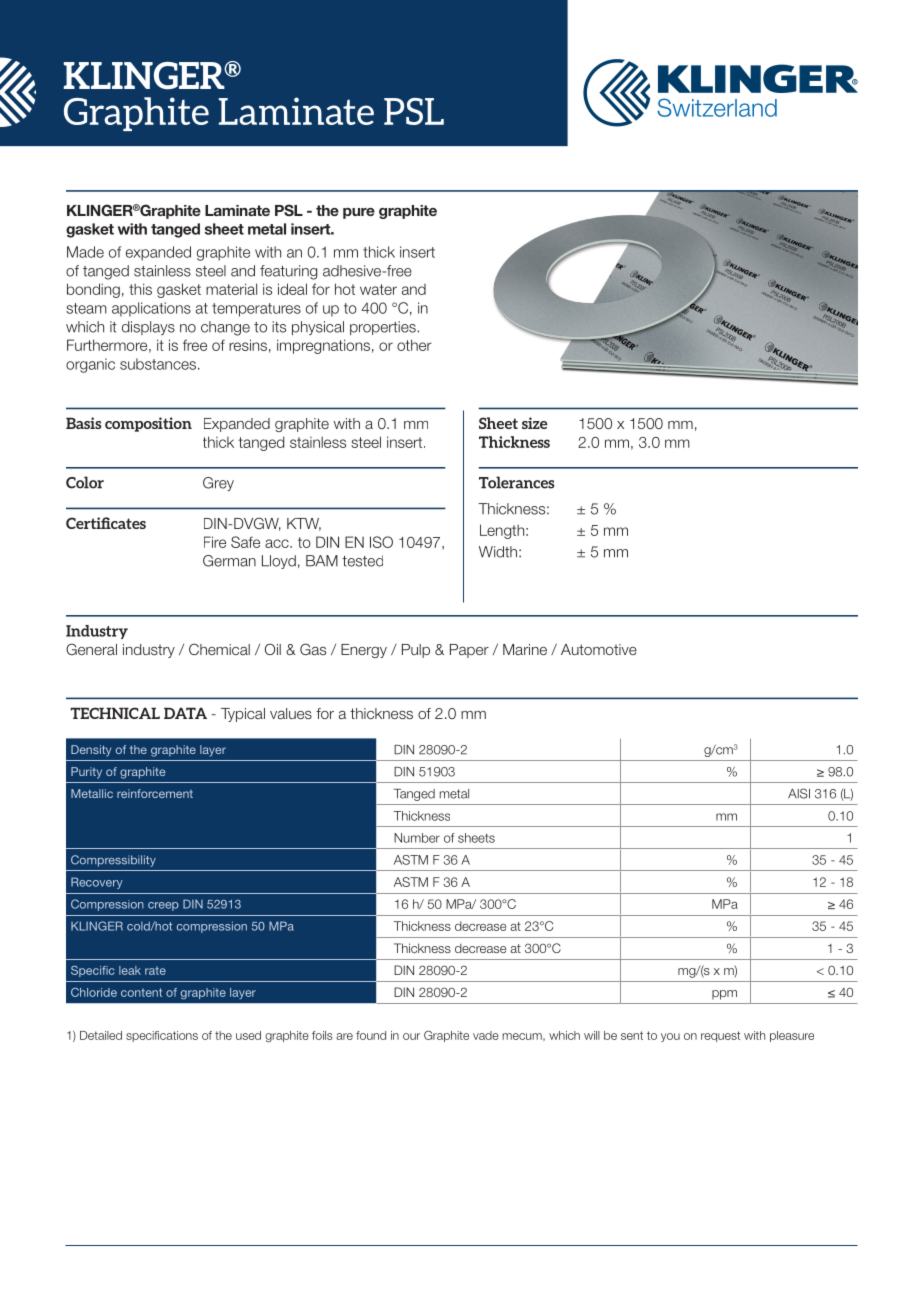 This page has height=1308, width=924. What do you see at coordinates (498, 552) in the page?
I see `Width` at bounding box center [498, 552].
